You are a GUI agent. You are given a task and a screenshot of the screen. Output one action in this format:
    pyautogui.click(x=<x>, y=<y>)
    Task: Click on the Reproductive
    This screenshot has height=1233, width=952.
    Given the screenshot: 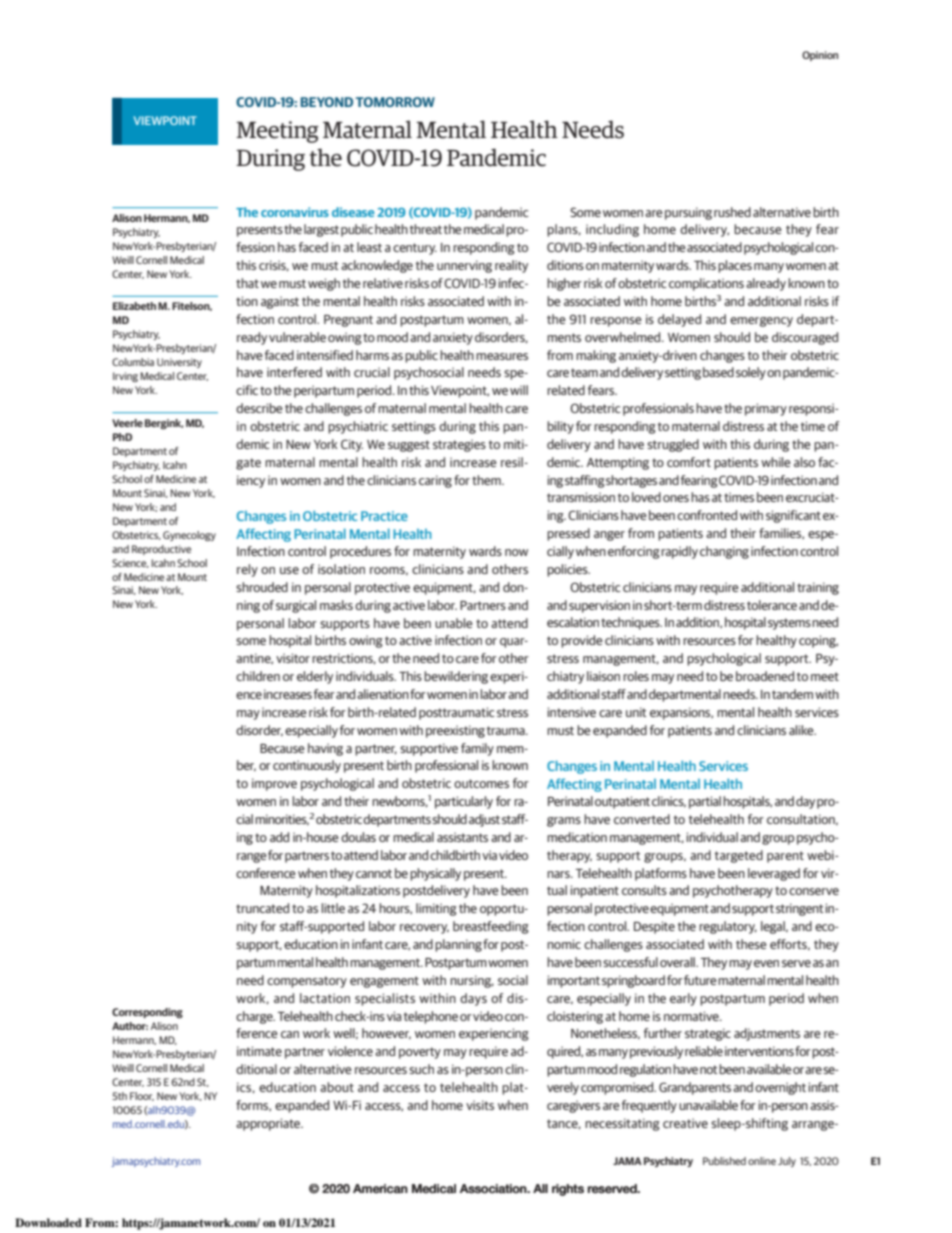 What is the action you would take?
    pyautogui.click(x=161, y=550)
